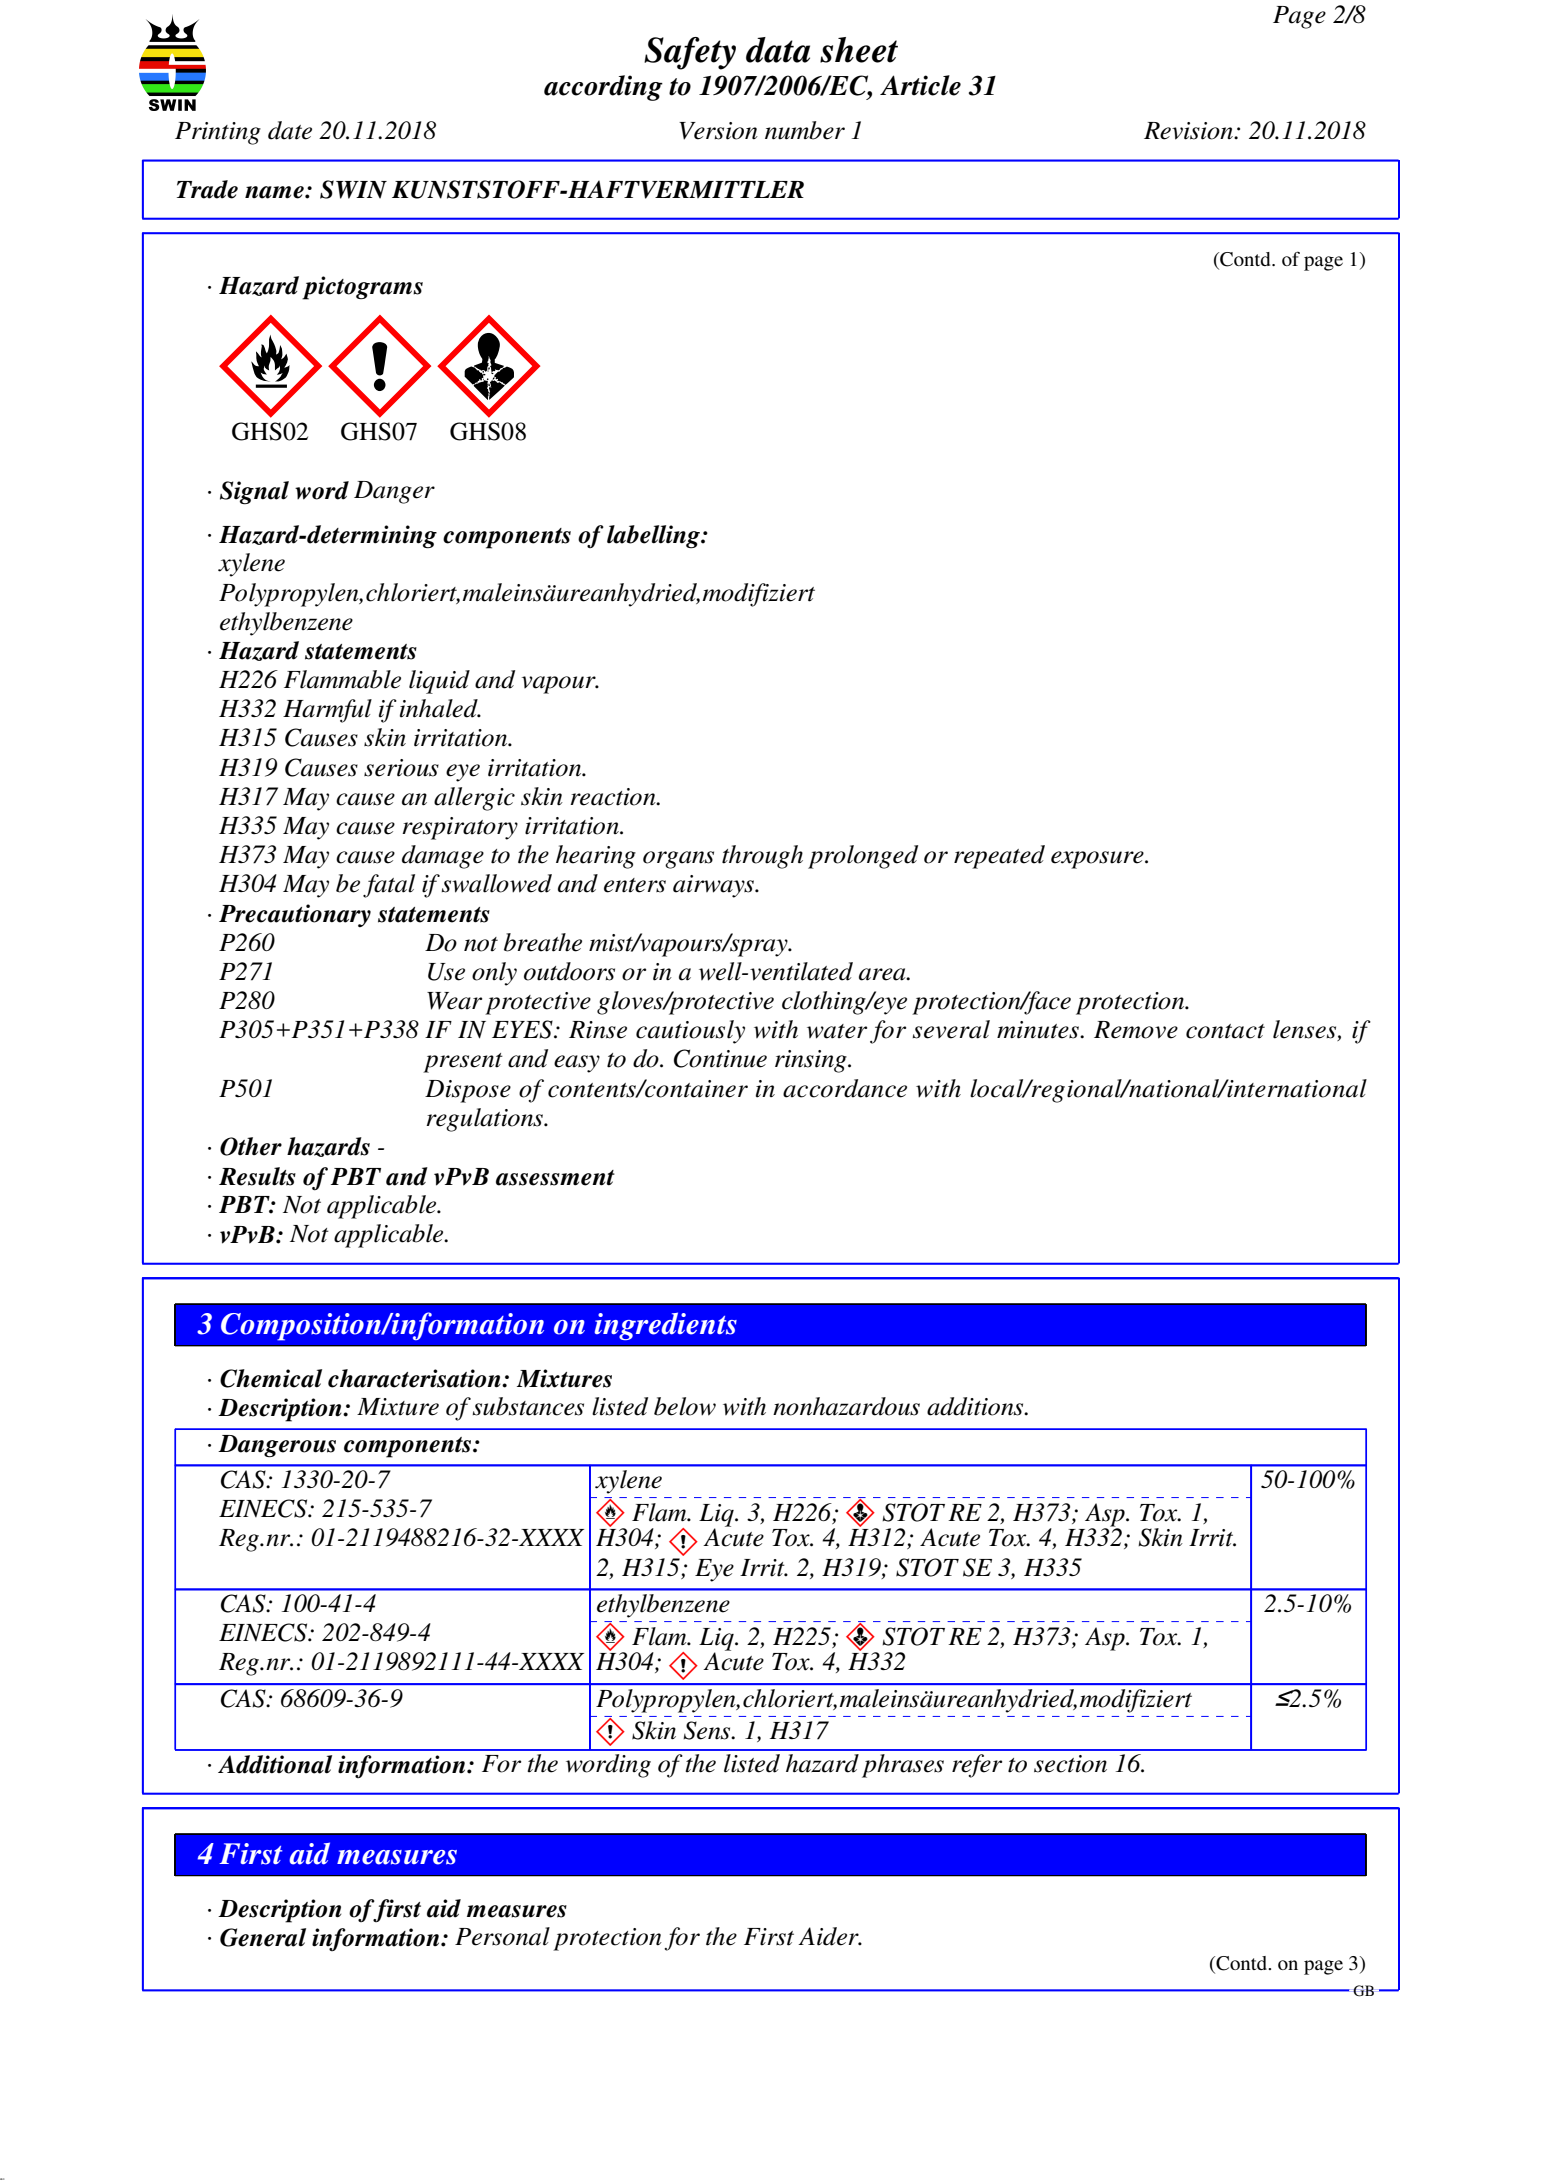 The image size is (1541, 2181). Describe the element at coordinates (263, 1937) in the screenshot. I see `General` at that location.
